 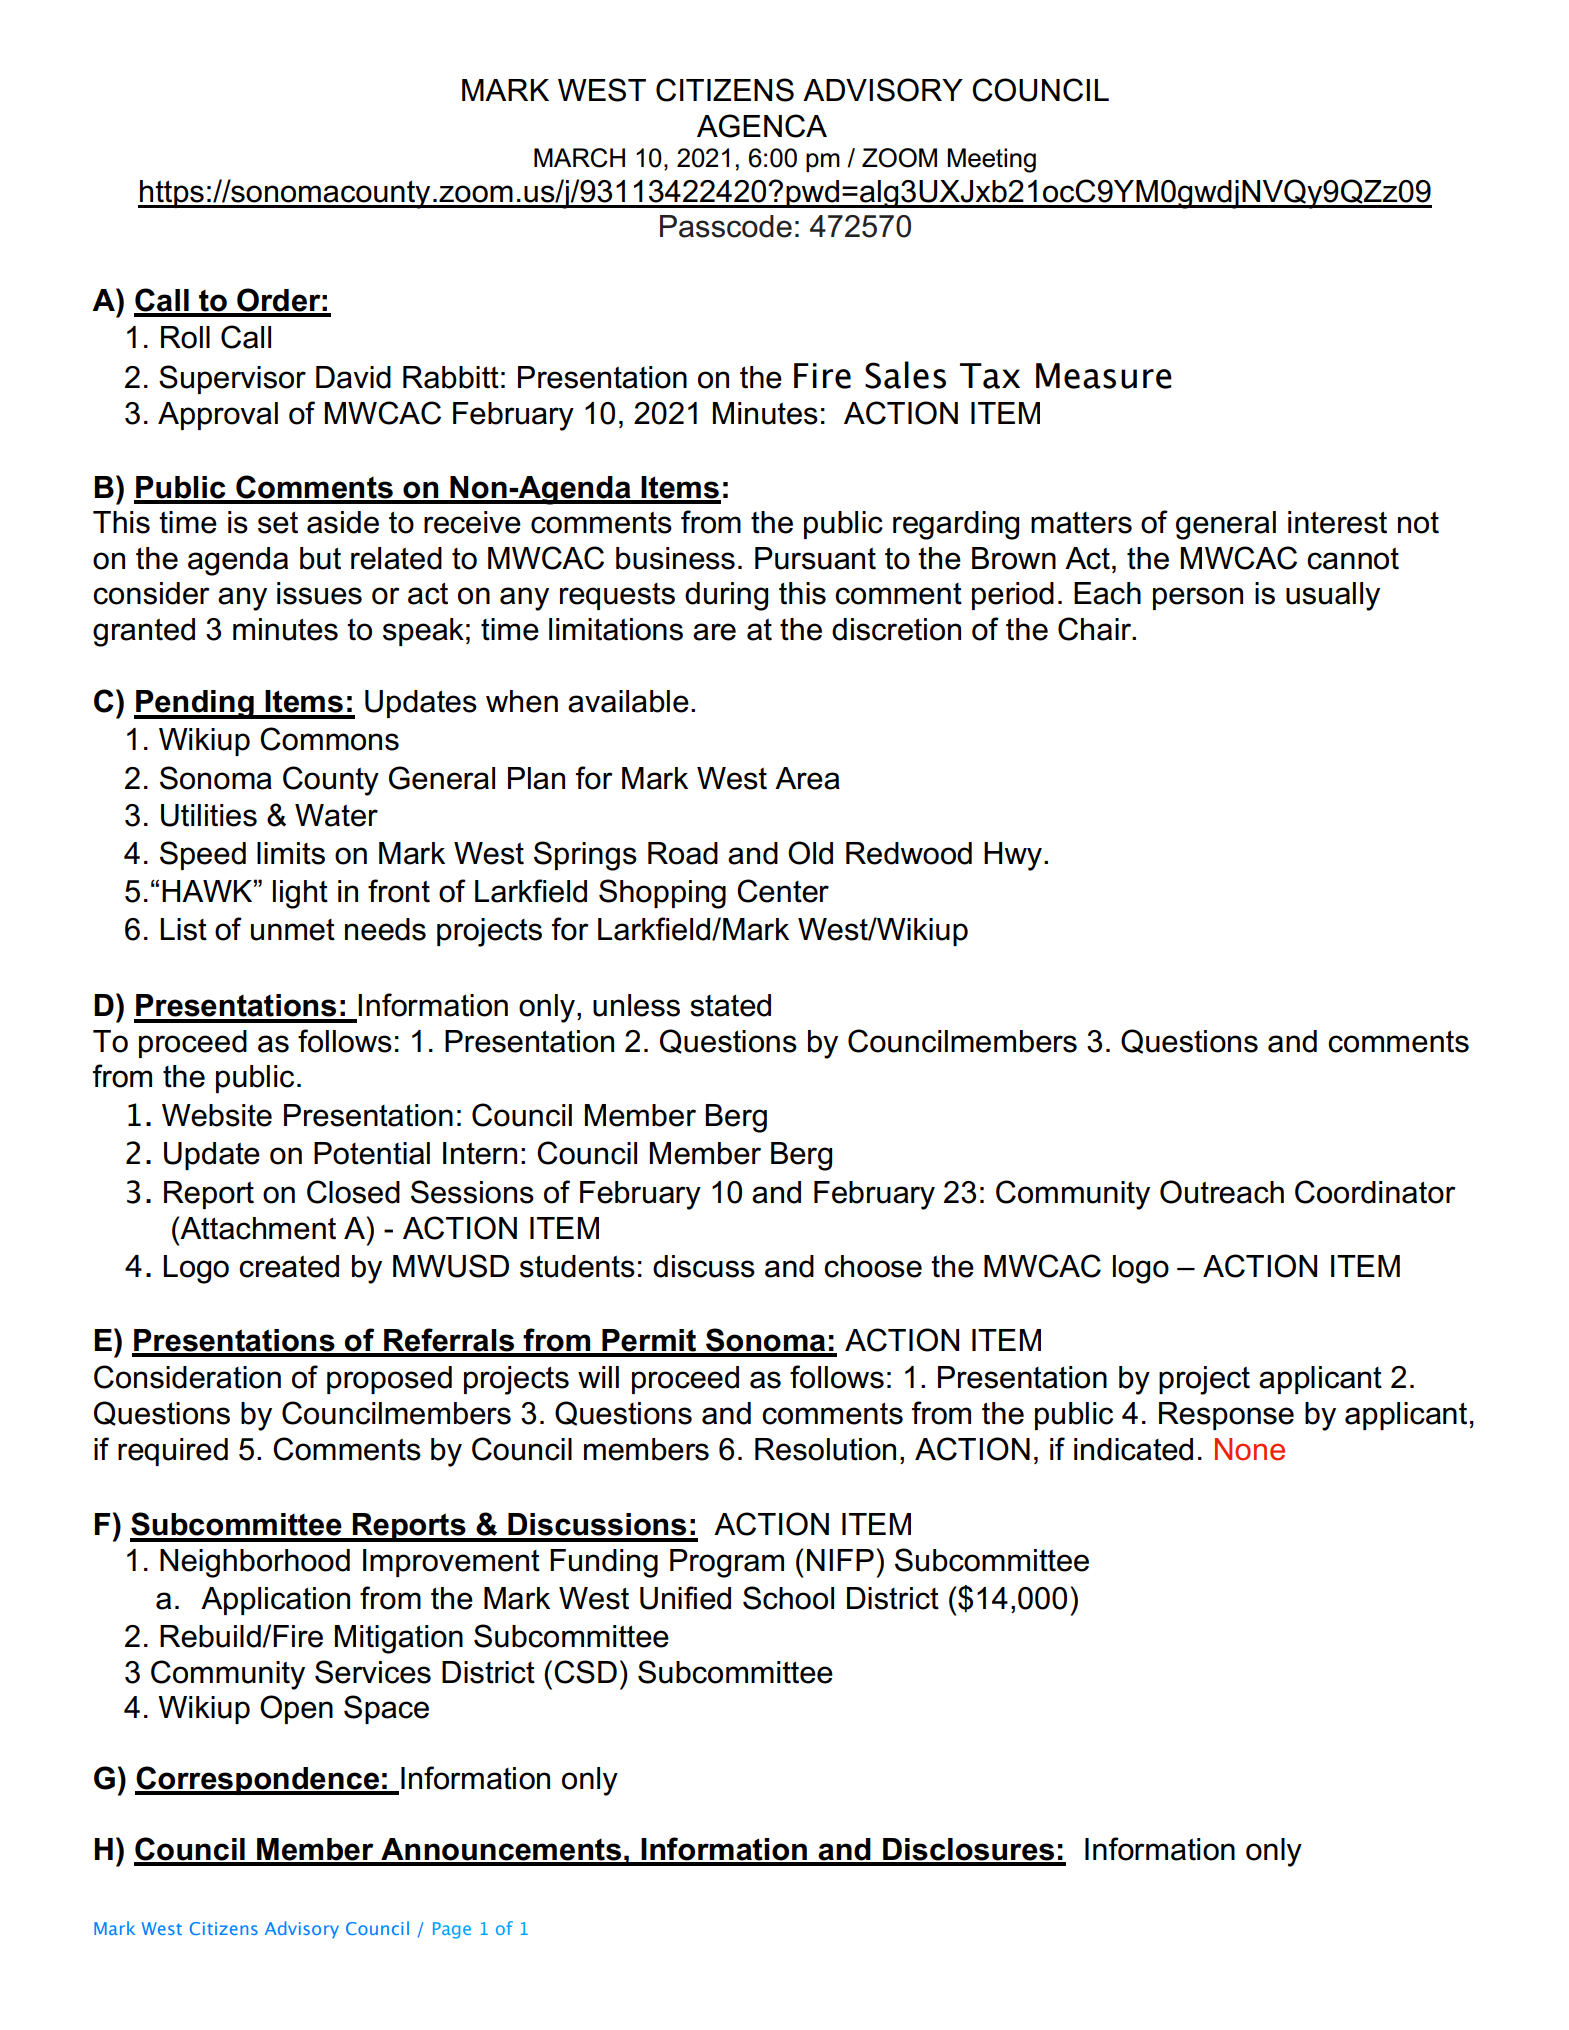 What do you see at coordinates (289, 1266) in the page?
I see `created` at bounding box center [289, 1266].
